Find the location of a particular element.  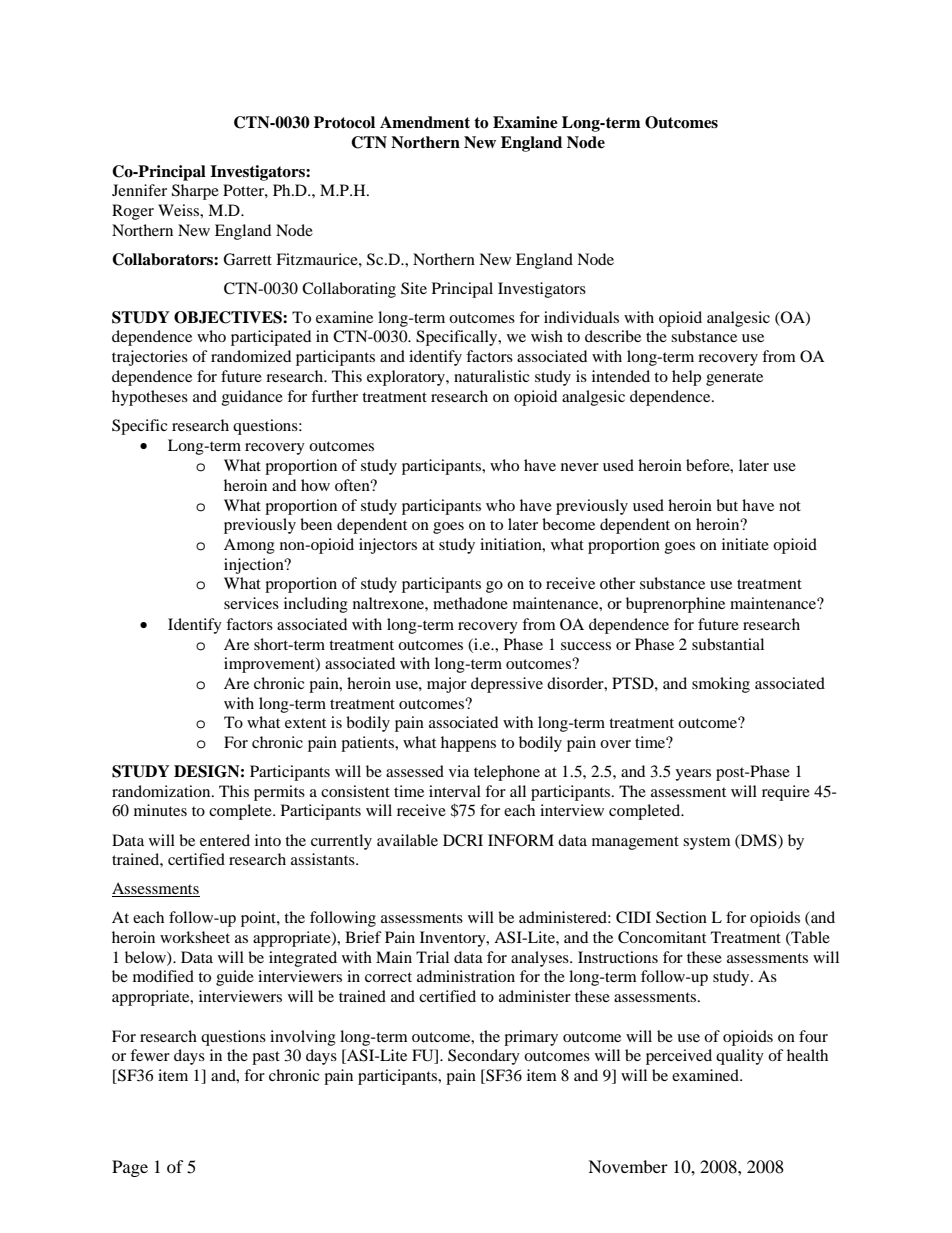

Section is located at coordinates (681, 917).
